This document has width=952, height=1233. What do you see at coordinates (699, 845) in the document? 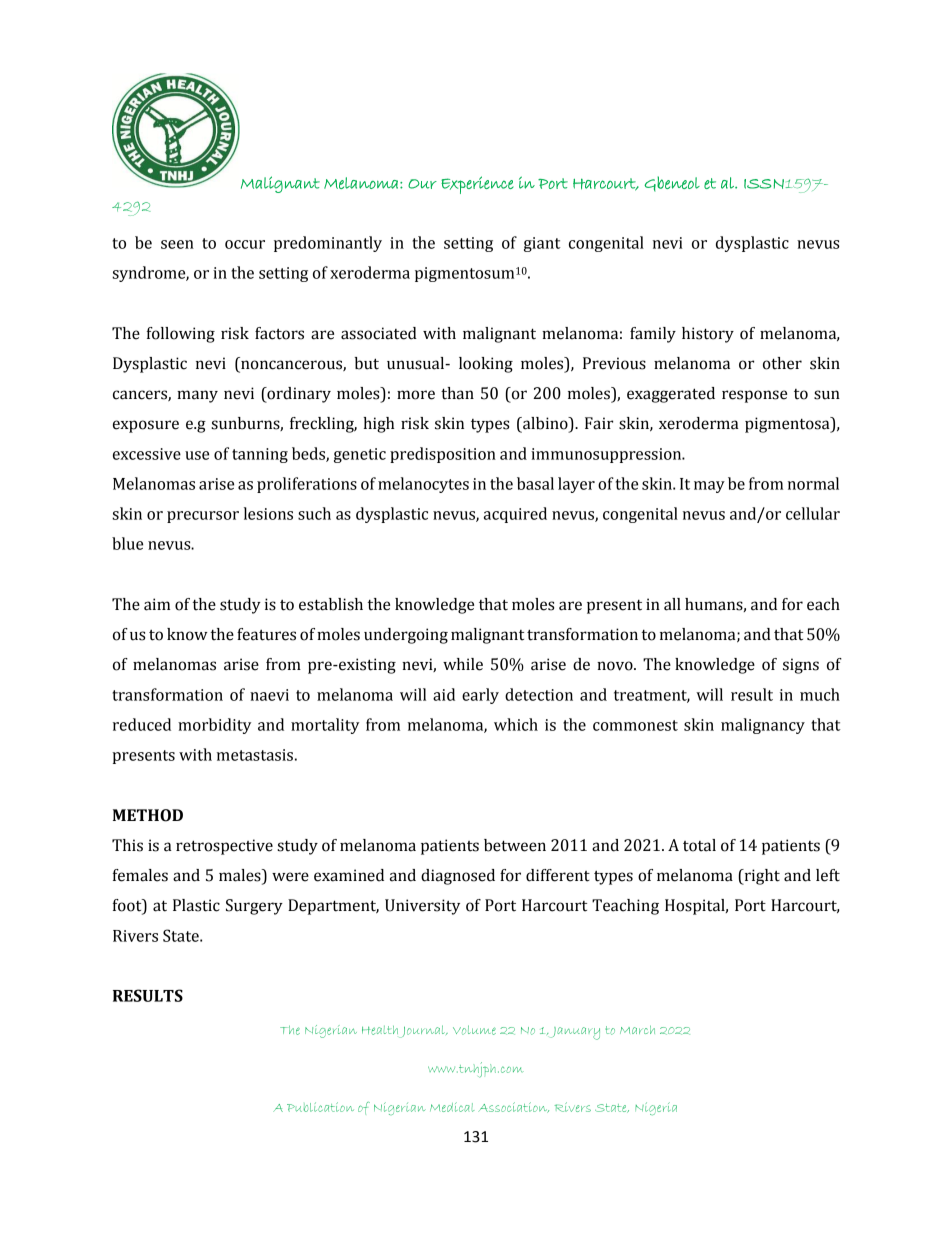
I see `total` at bounding box center [699, 845].
